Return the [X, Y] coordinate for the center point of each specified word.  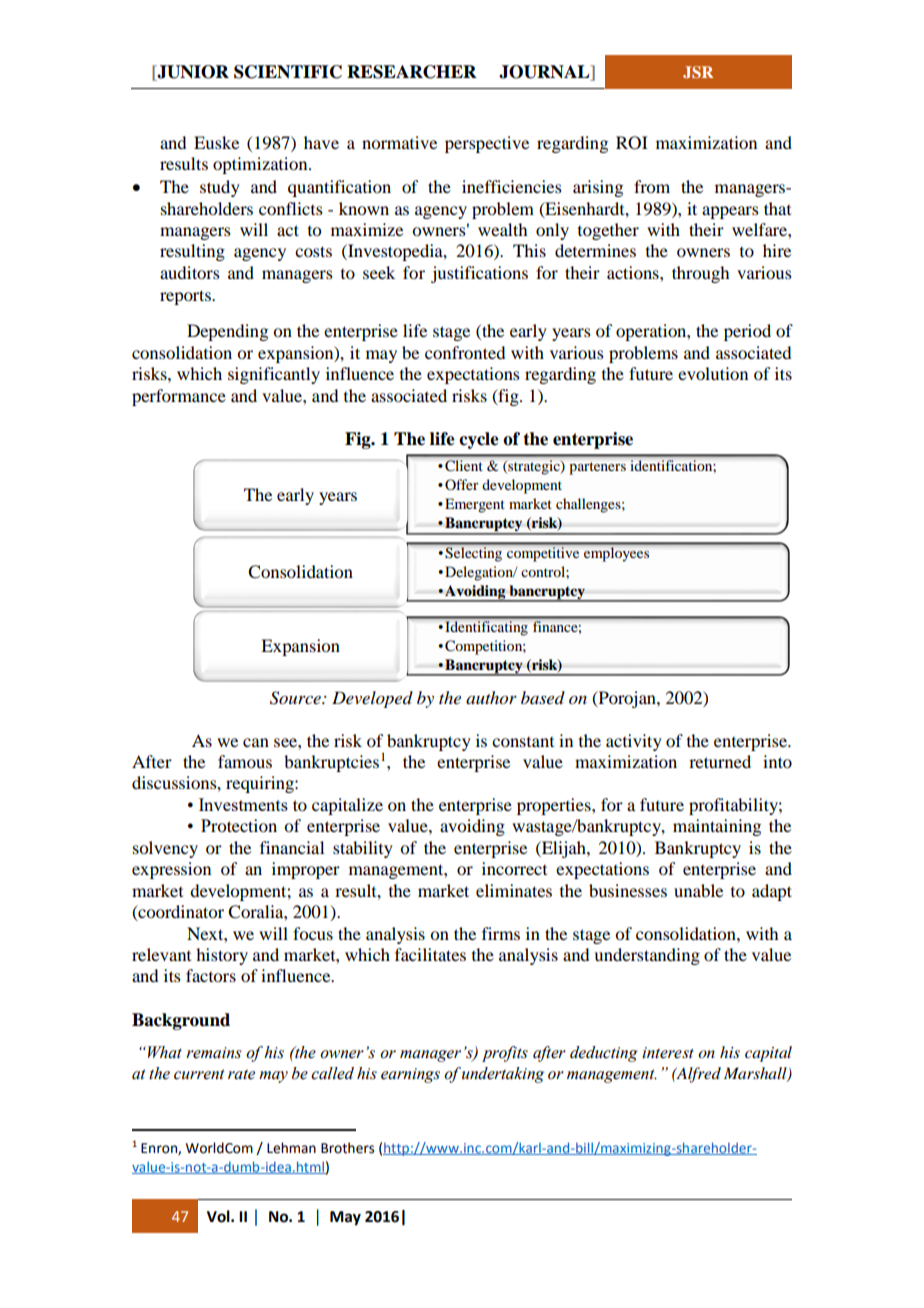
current [199, 1074]
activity [634, 742]
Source [296, 698]
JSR [698, 72]
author [491, 698]
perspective [487, 144]
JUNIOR [192, 73]
